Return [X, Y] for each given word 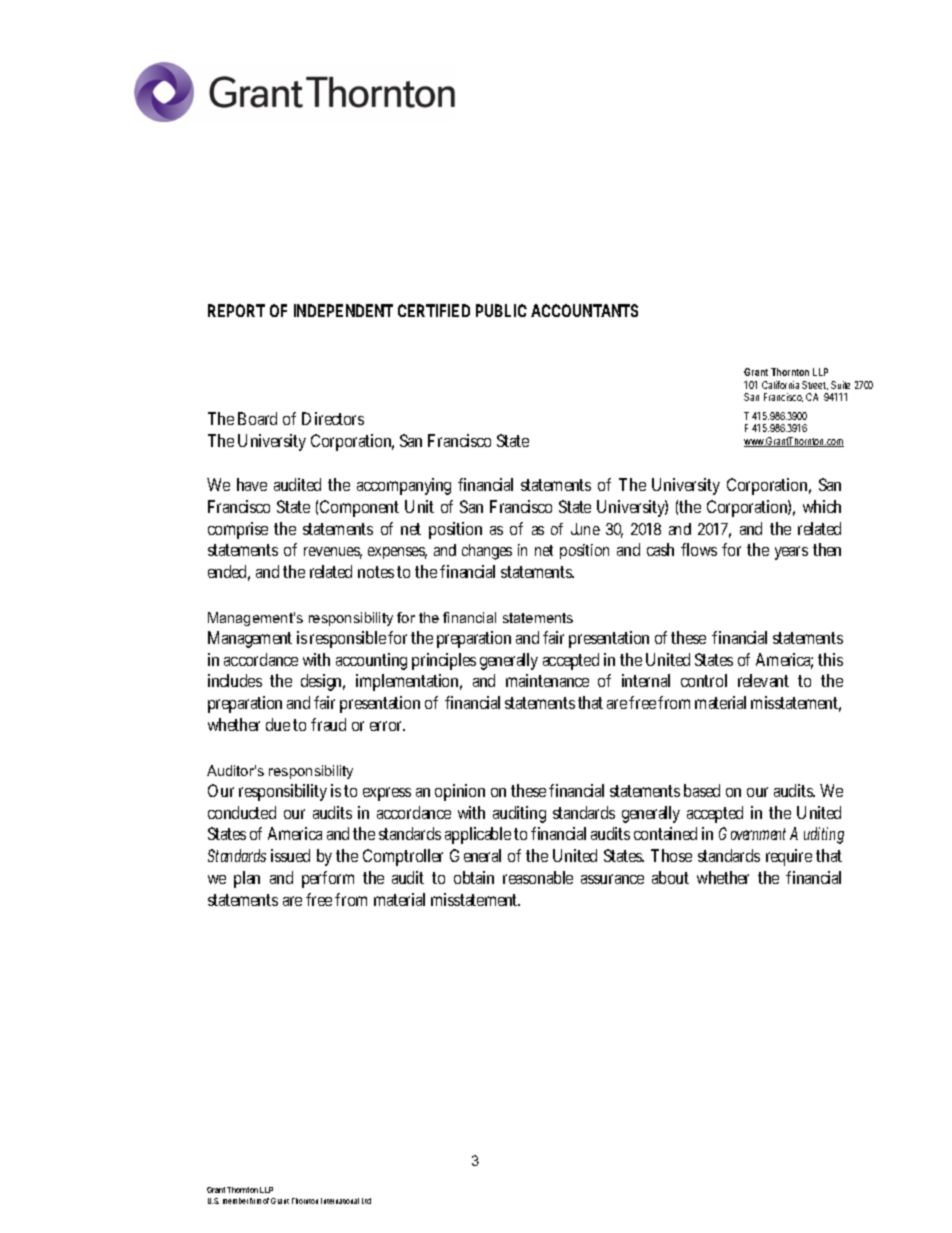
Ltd [366, 1201]
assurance [612, 879]
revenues [333, 553]
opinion [460, 792]
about [670, 877]
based [702, 790]
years [791, 553]
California [780, 385]
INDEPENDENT [343, 310]
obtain [474, 877]
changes [487, 552]
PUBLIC [501, 310]
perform [328, 879]
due [278, 724]
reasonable [538, 877]
